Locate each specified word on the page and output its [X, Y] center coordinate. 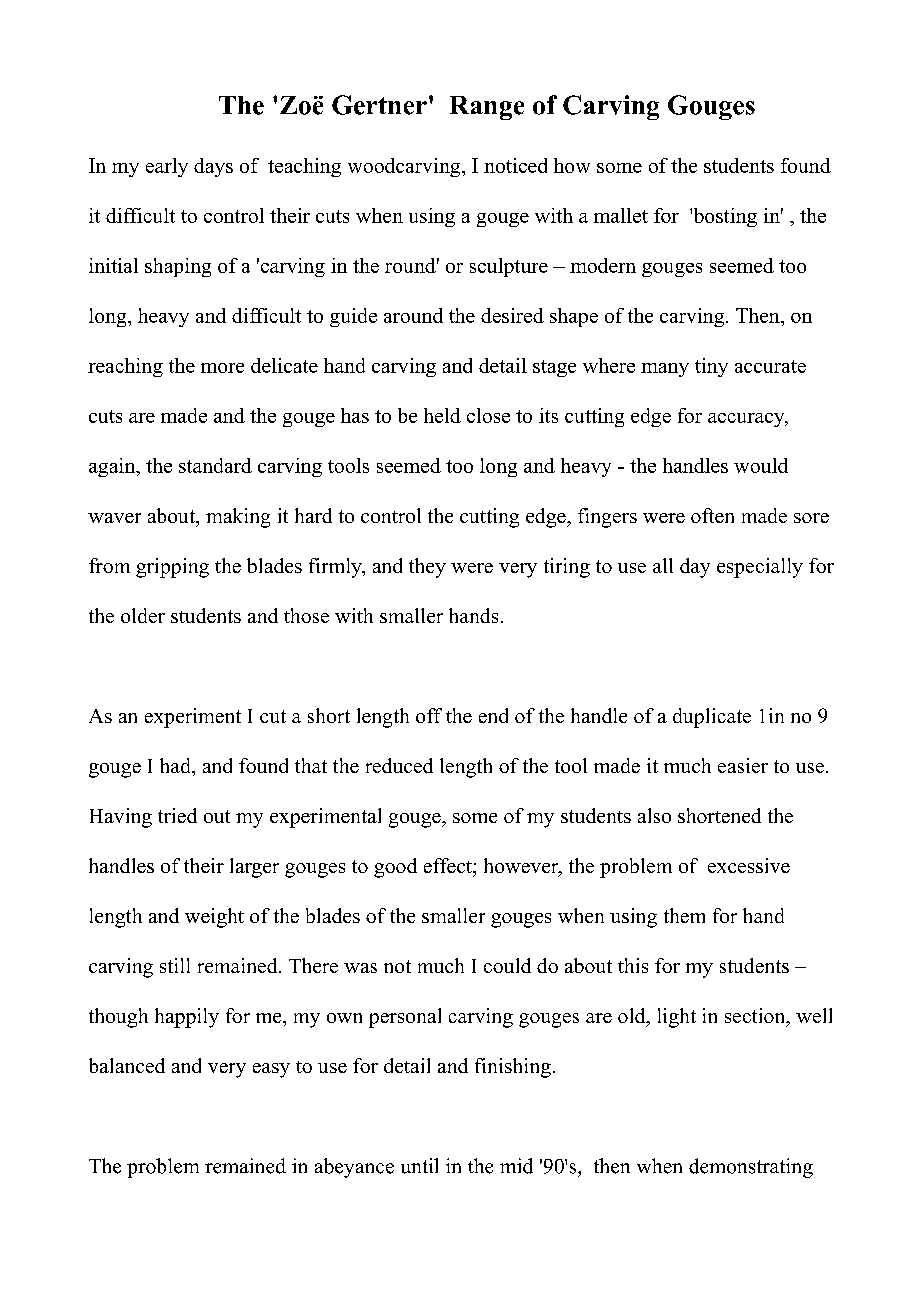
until [419, 1166]
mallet [621, 215]
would [761, 465]
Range [487, 108]
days [213, 167]
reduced [399, 765]
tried [177, 815]
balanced [127, 1065]
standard [215, 465]
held [442, 415]
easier [743, 765]
